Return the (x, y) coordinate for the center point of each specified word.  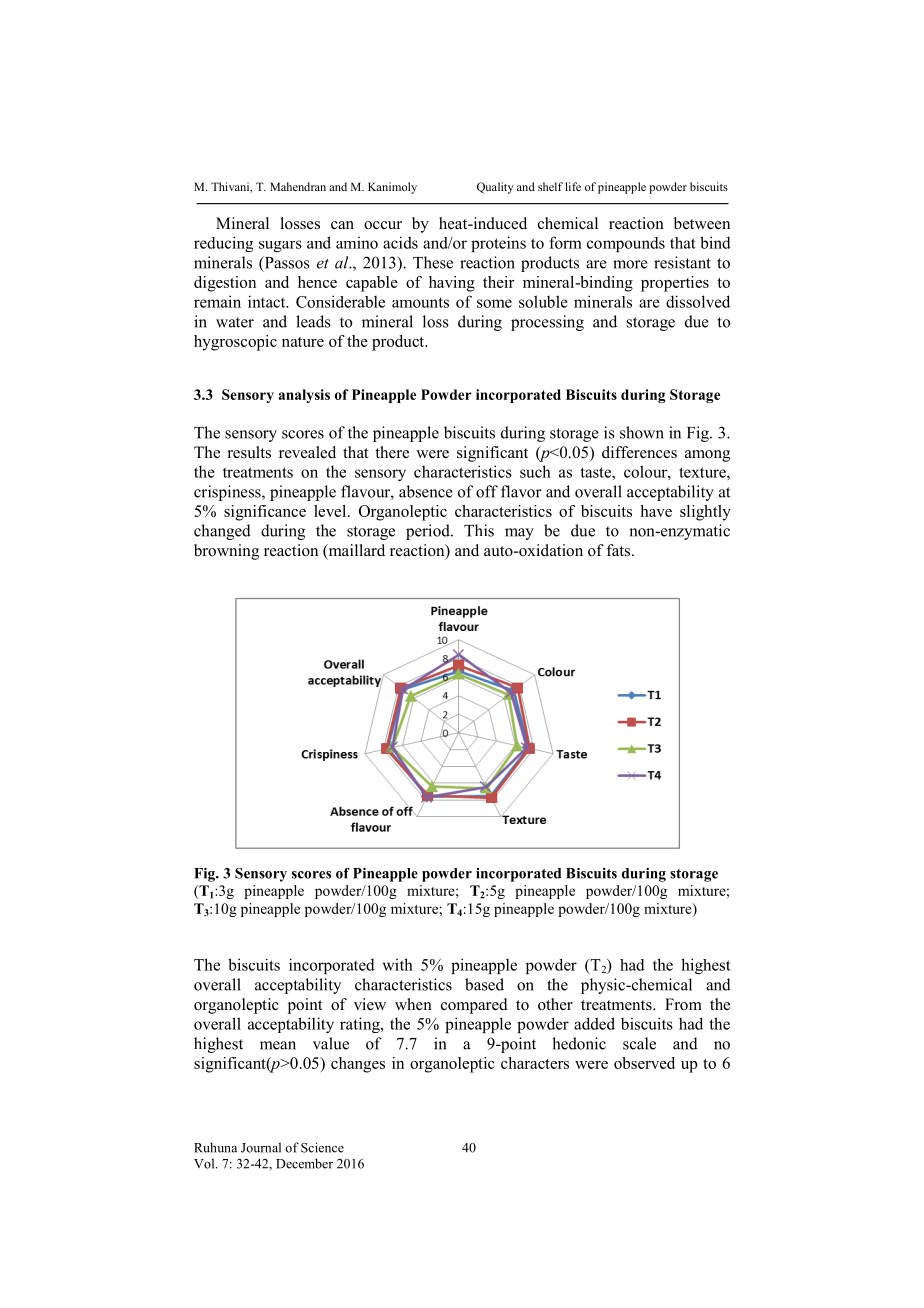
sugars (280, 246)
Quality (495, 188)
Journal (261, 1147)
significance (265, 513)
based (484, 984)
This (479, 530)
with (398, 964)
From (683, 1004)
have (656, 511)
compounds (626, 244)
